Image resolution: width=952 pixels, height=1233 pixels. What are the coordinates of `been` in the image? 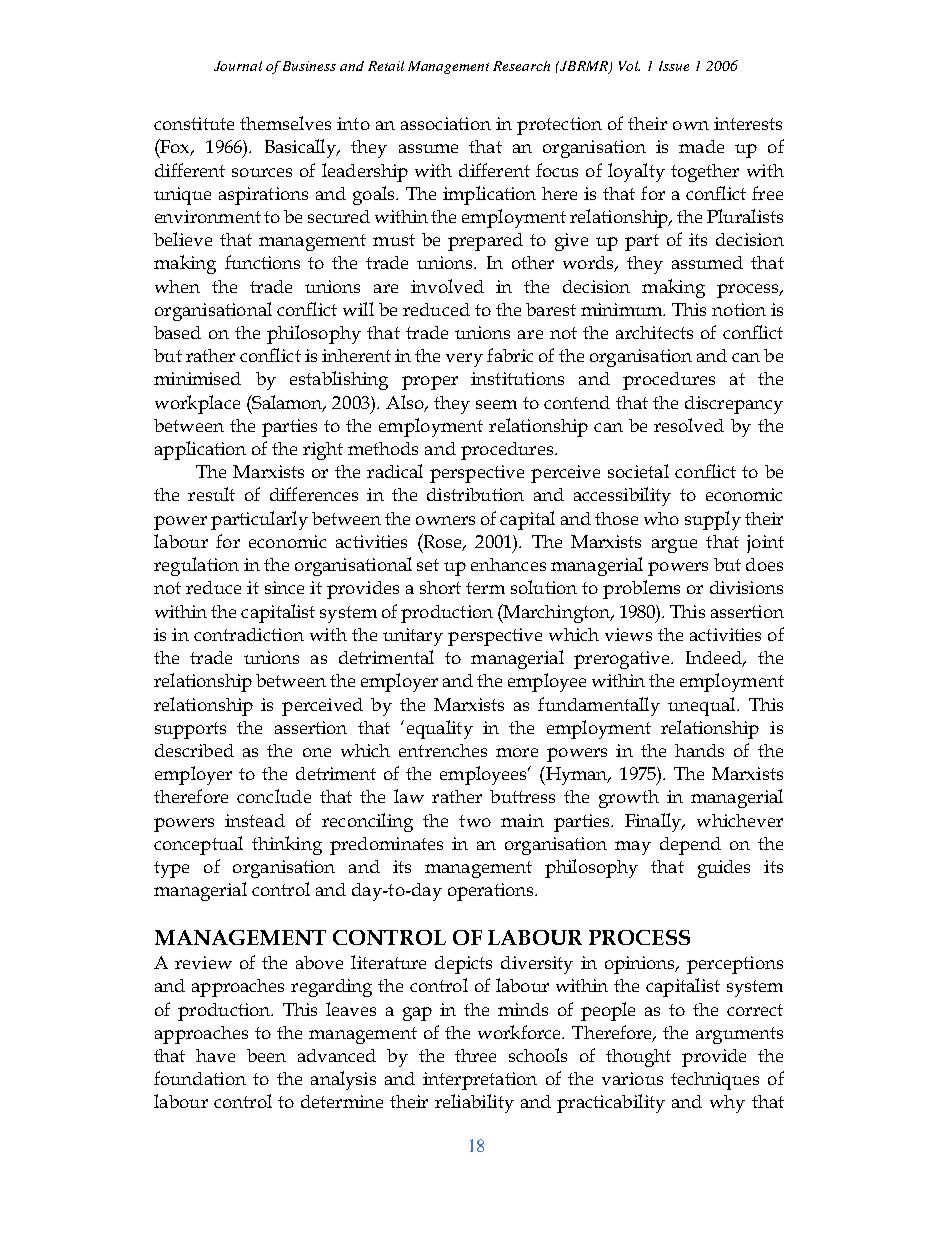 It's located at (266, 1055).
